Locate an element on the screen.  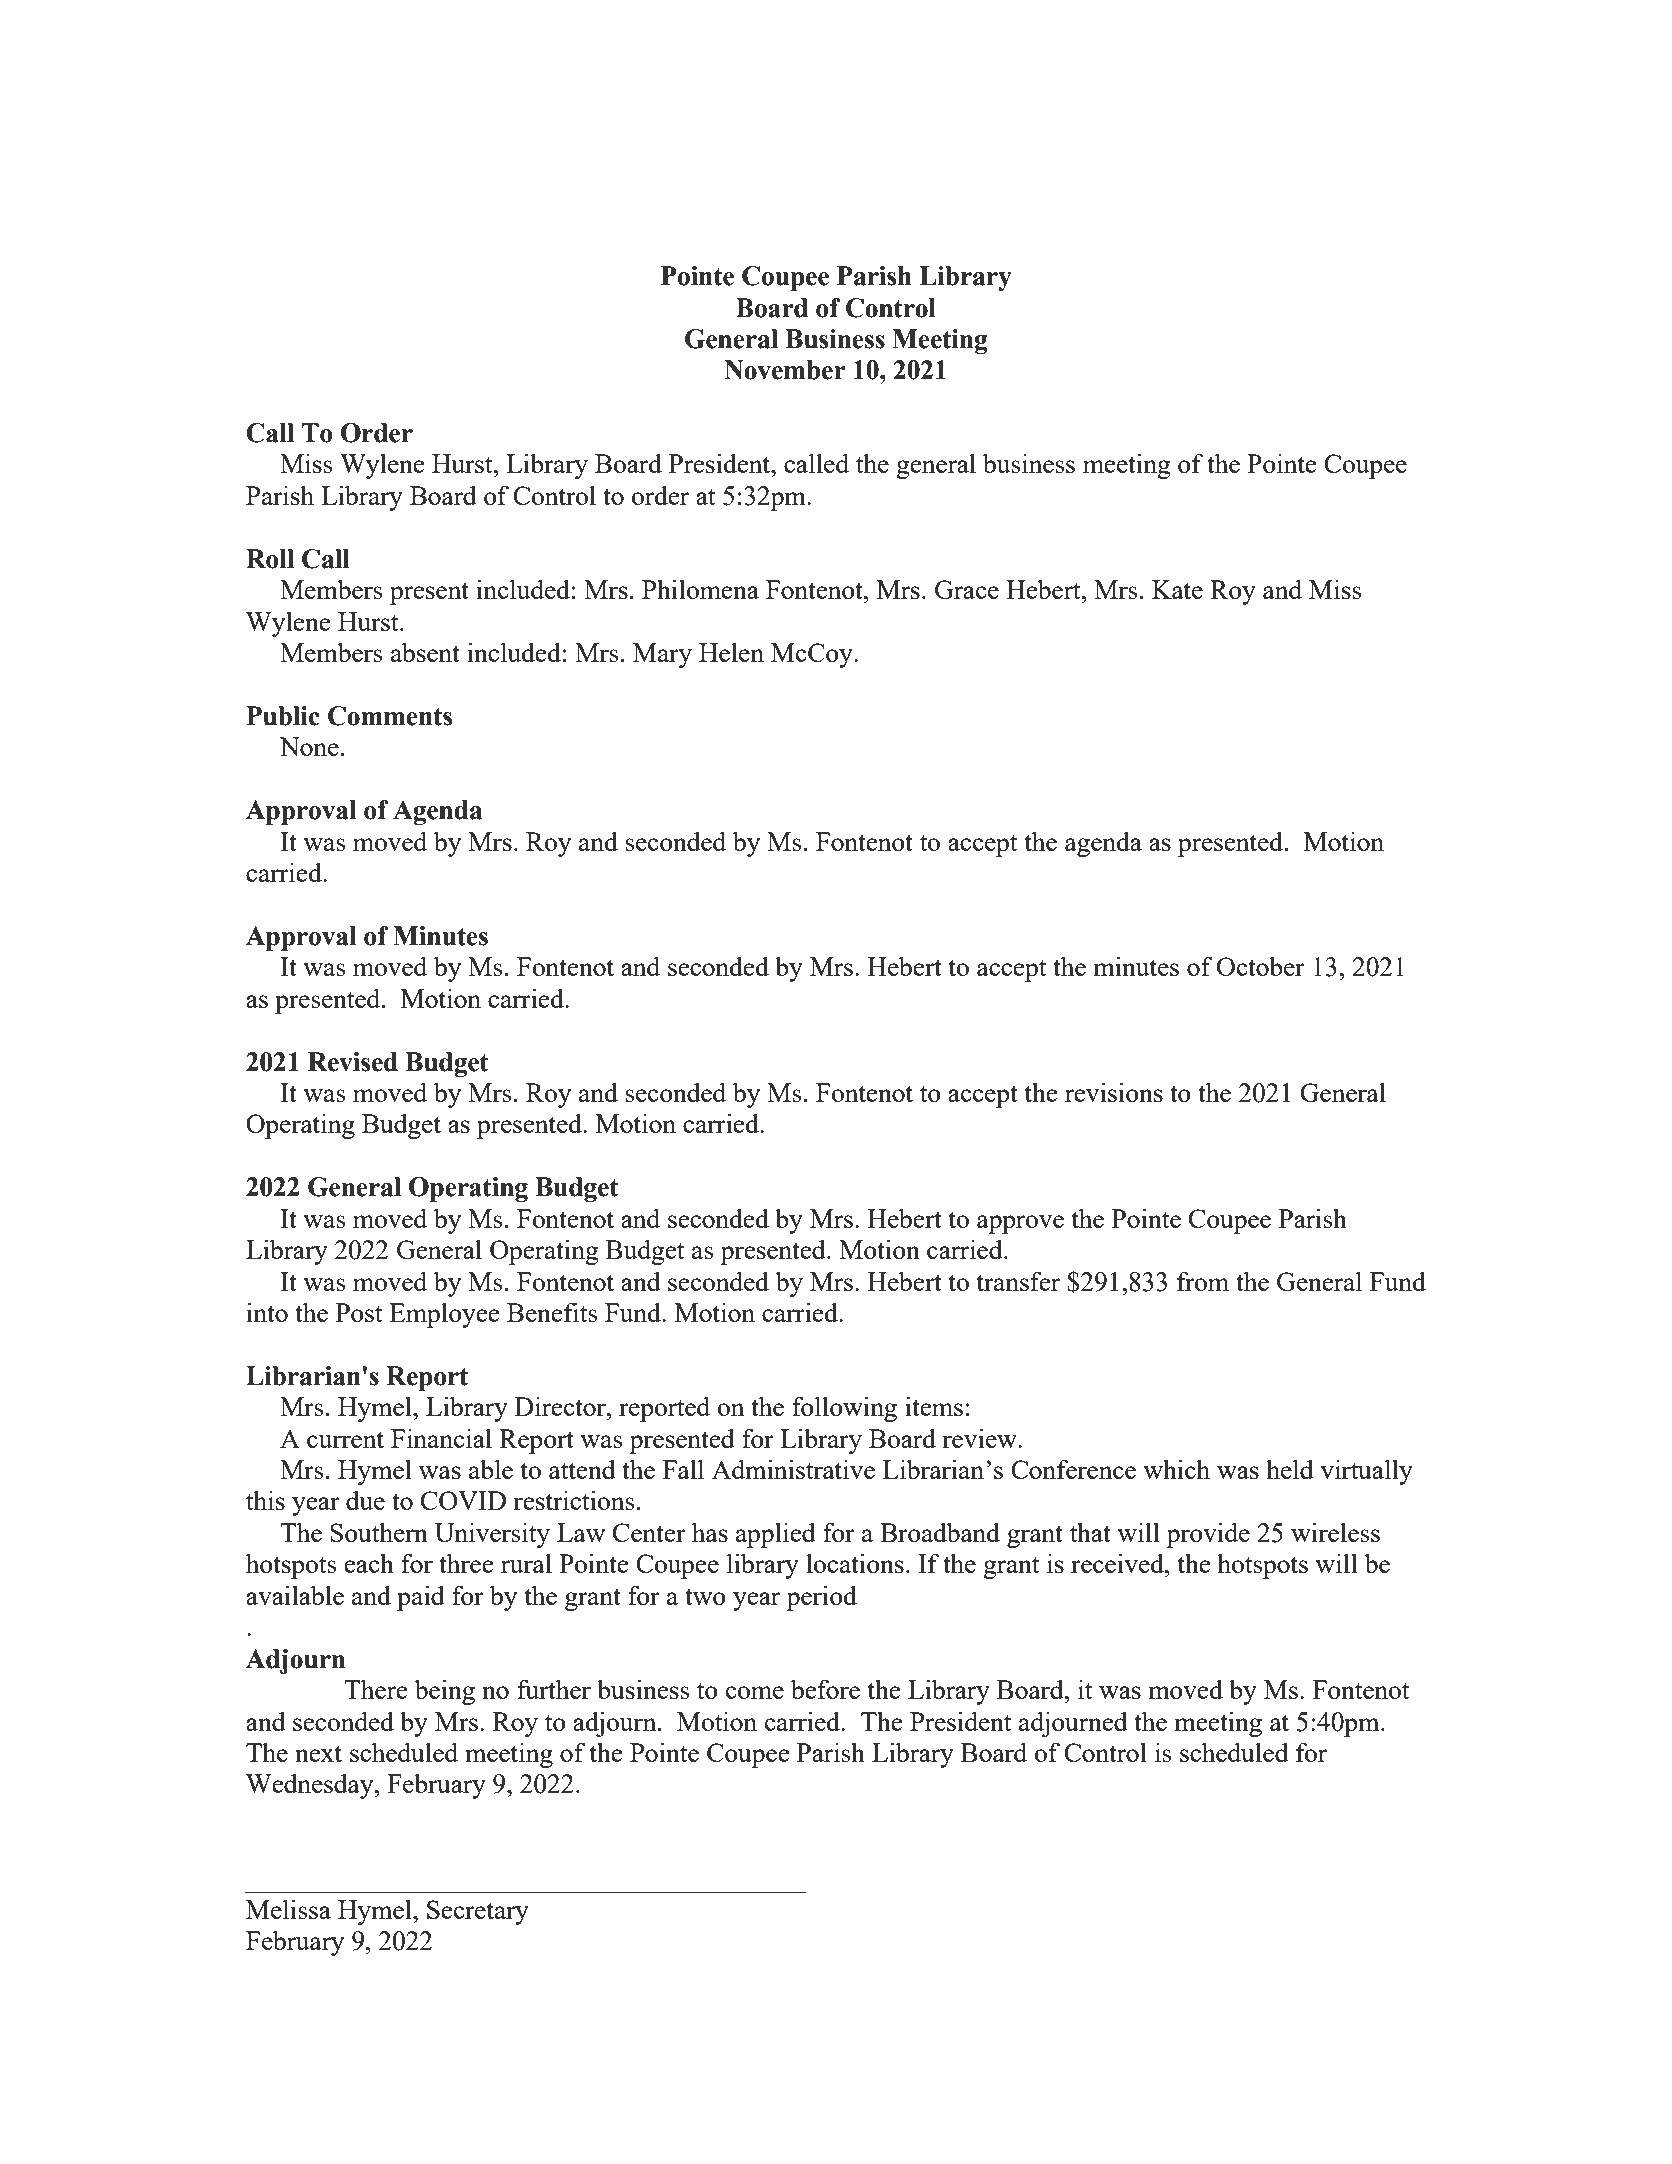
Revised is located at coordinates (353, 1062).
